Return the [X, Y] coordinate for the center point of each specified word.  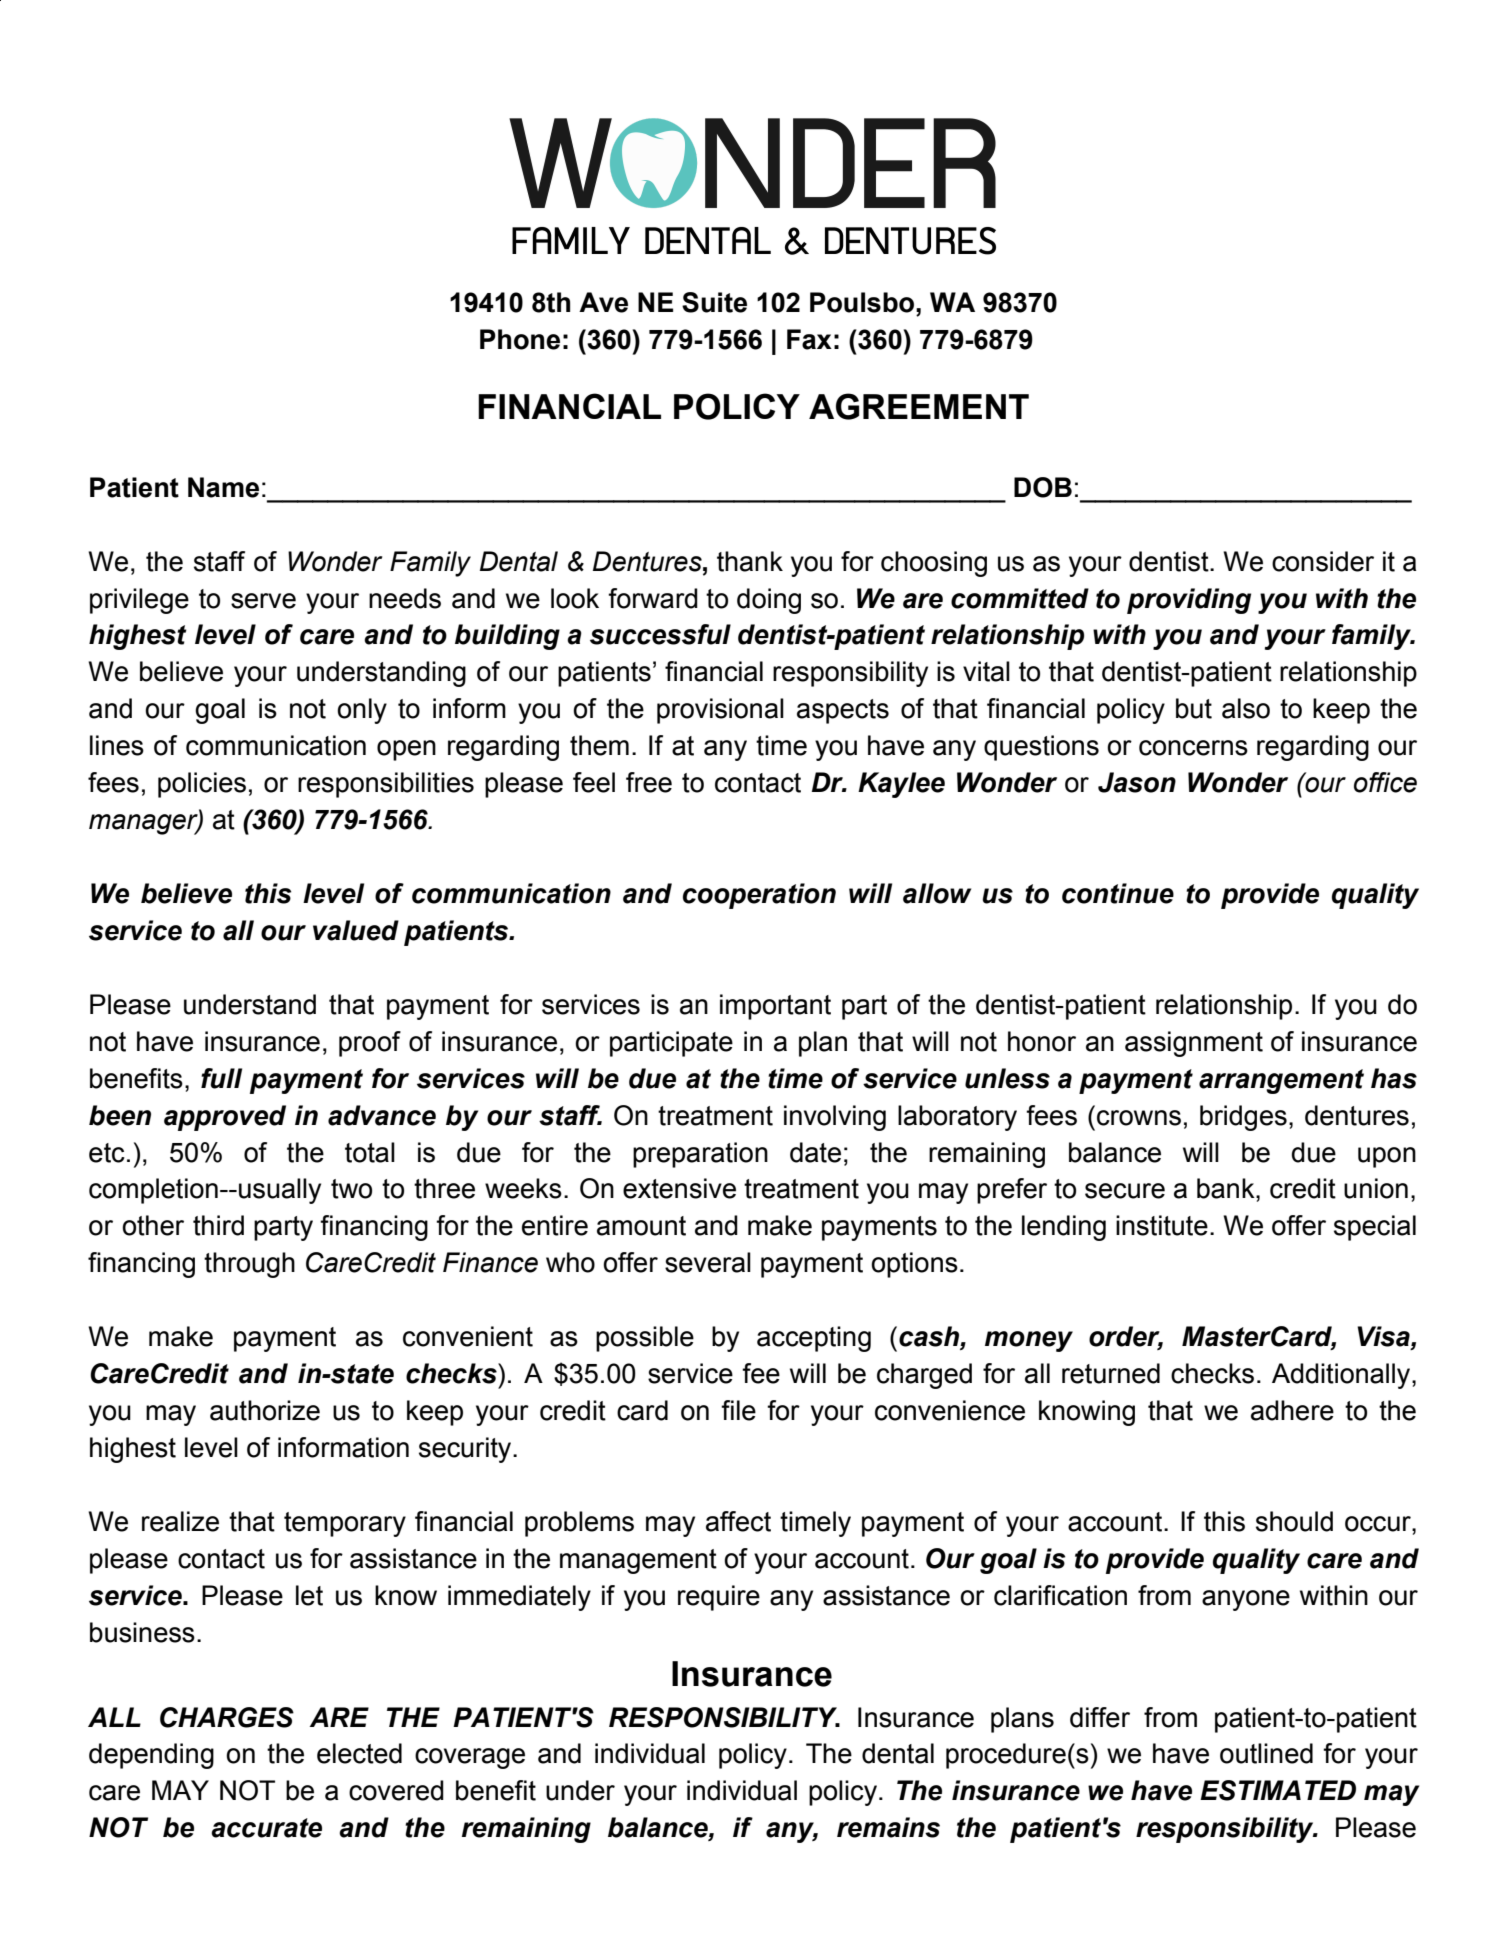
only [362, 711]
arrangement [1281, 1081]
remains [888, 1827]
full [221, 1078]
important [775, 1007]
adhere [1292, 1410]
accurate [266, 1828]
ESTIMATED [1278, 1790]
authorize [265, 1410]
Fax [809, 339]
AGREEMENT [919, 406]
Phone [520, 339]
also [1246, 708]
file [738, 1410]
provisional [720, 711]
